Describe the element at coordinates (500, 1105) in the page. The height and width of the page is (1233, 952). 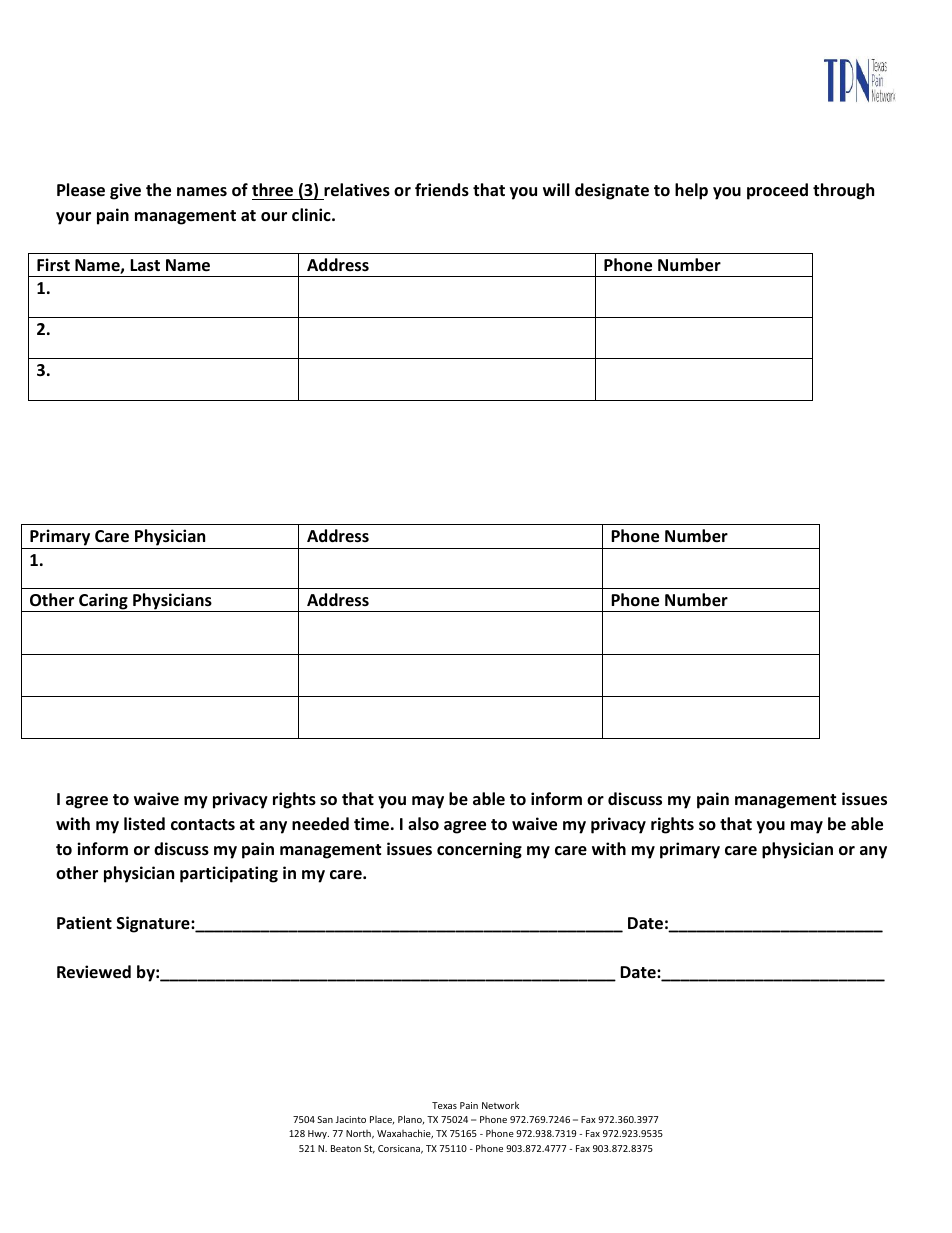
I see `Network` at that location.
